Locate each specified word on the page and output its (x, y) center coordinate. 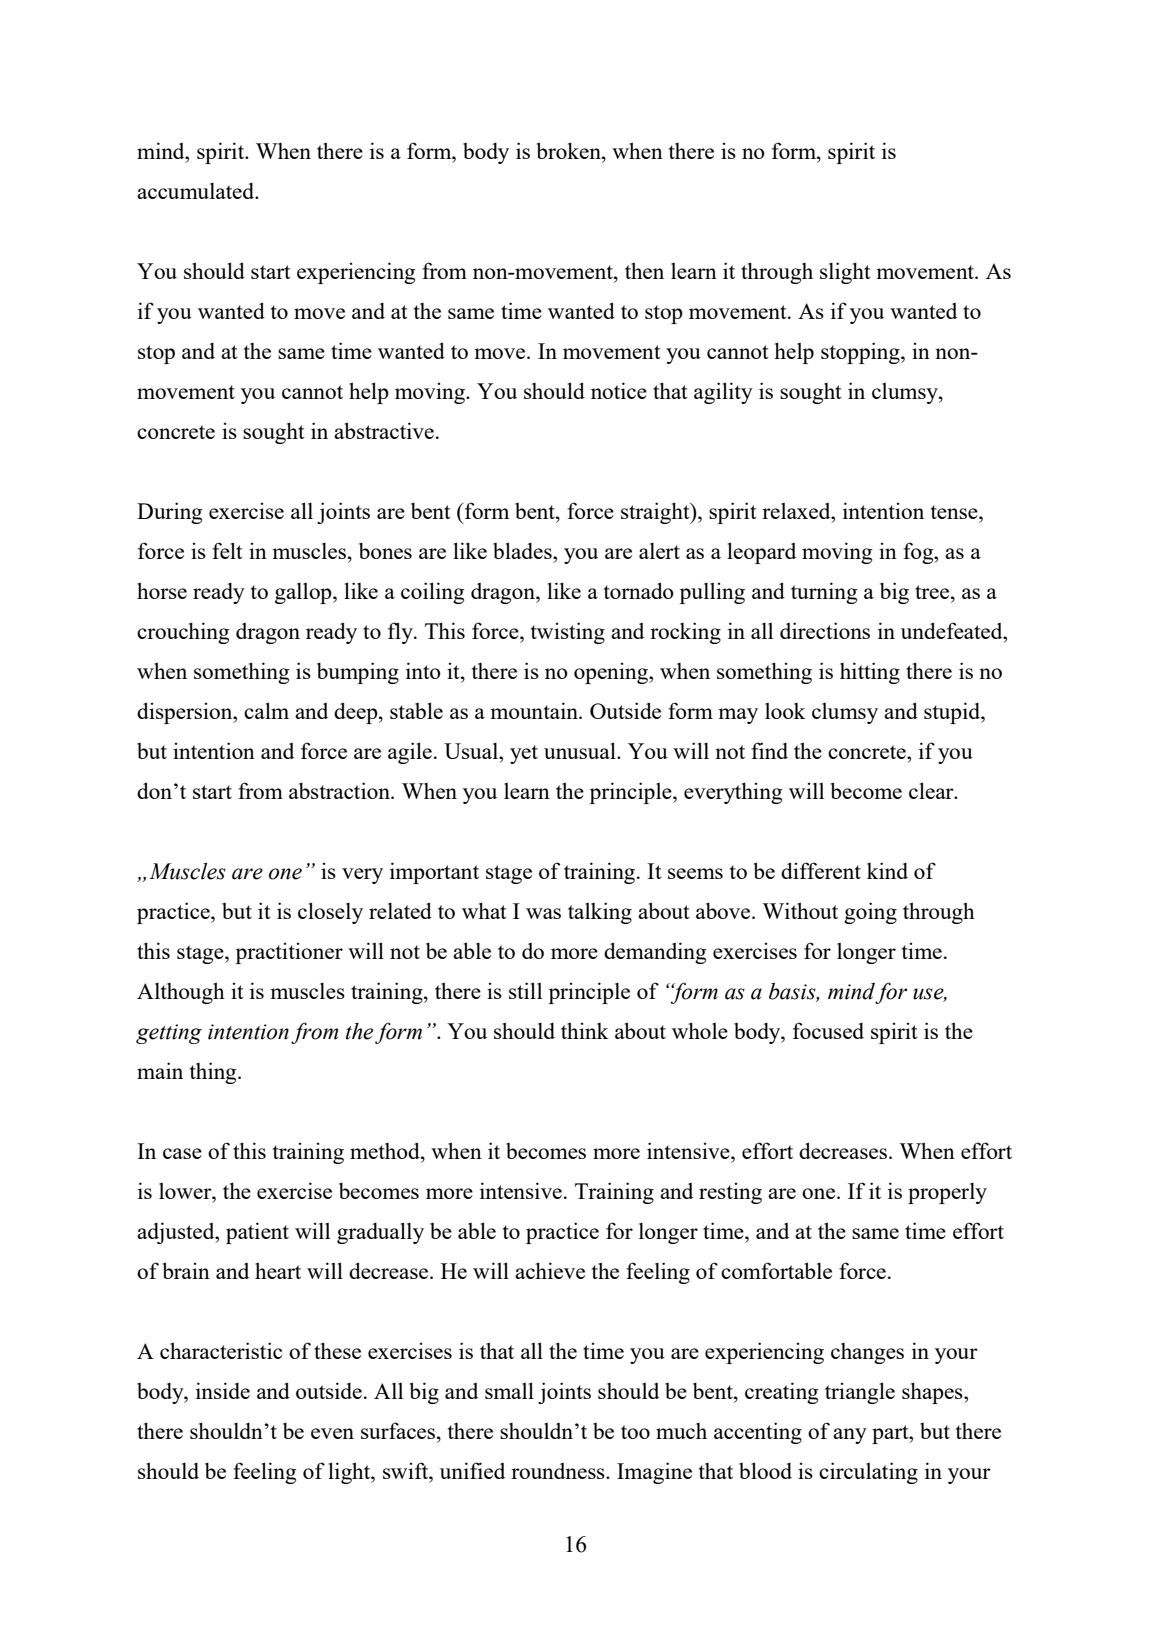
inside (223, 1390)
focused (828, 1030)
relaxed (797, 511)
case (182, 1153)
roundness (559, 1471)
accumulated (197, 191)
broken (570, 150)
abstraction (340, 790)
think (585, 1030)
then (644, 270)
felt (227, 550)
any (850, 1436)
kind (887, 870)
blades (523, 550)
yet (524, 754)
